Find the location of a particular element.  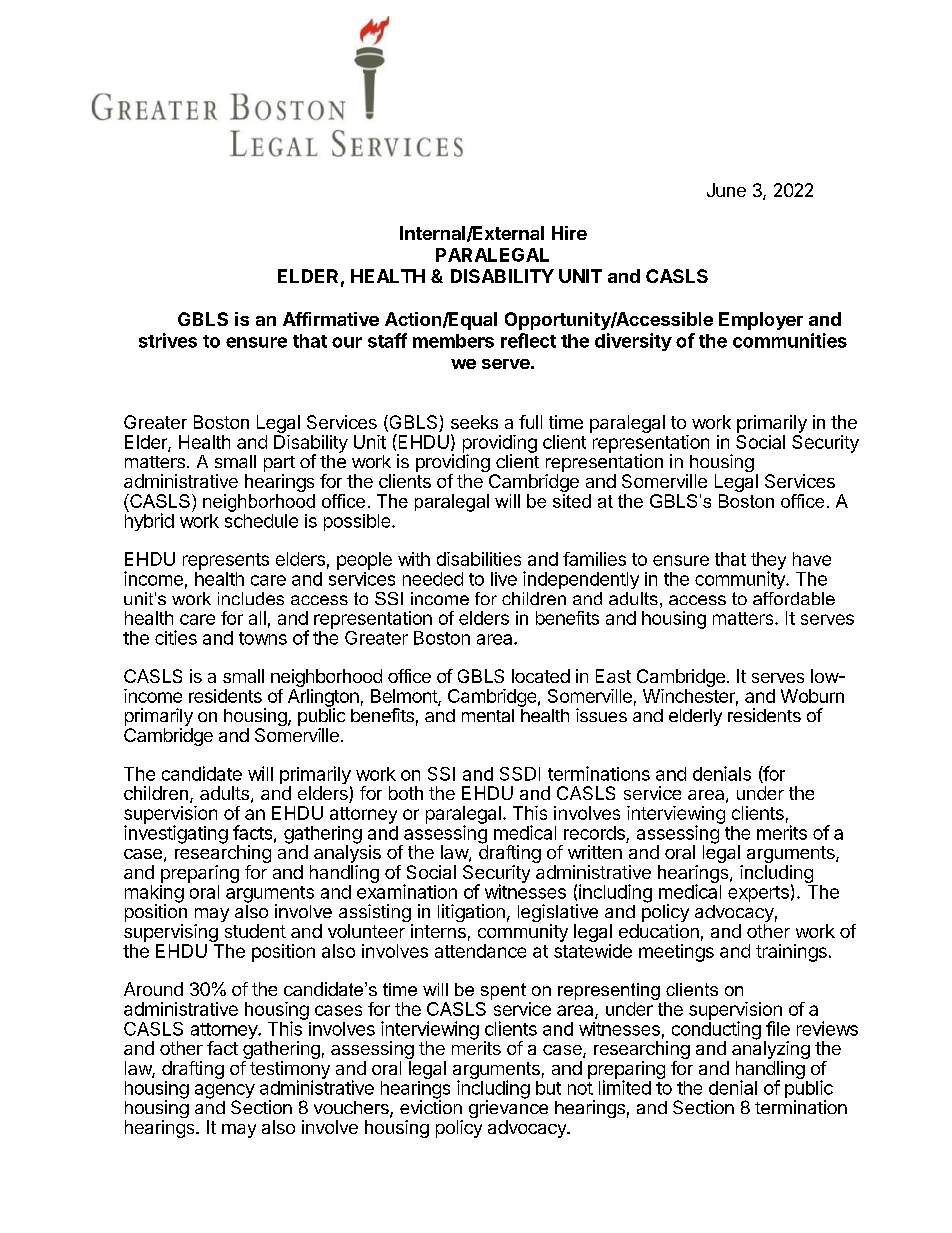

grievance is located at coordinates (508, 1109).
